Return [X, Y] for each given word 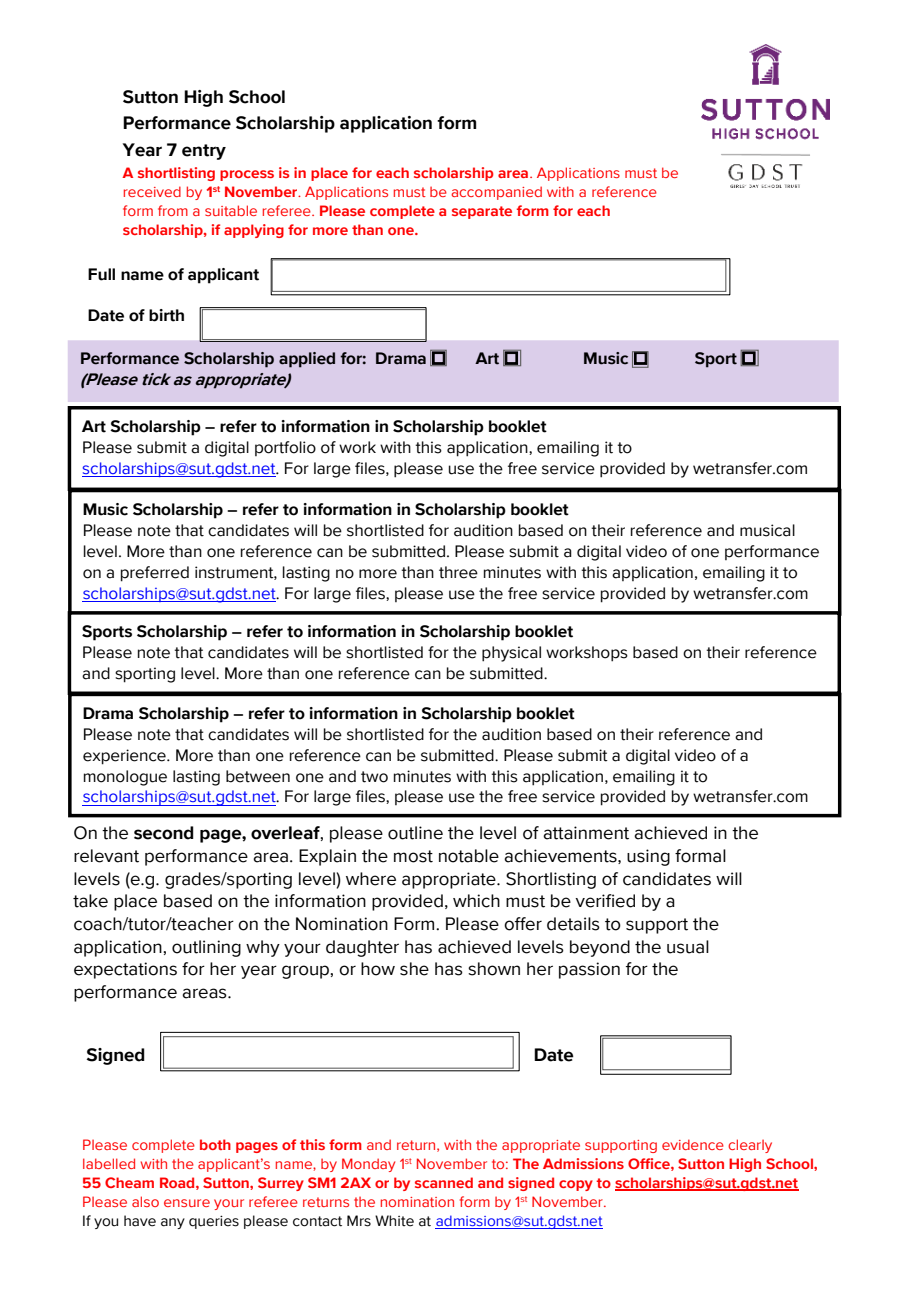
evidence [693, 1144]
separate [482, 212]
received [152, 191]
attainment [586, 833]
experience [125, 757]
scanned [444, 1182]
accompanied [496, 193]
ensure [187, 1203]
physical [511, 654]
